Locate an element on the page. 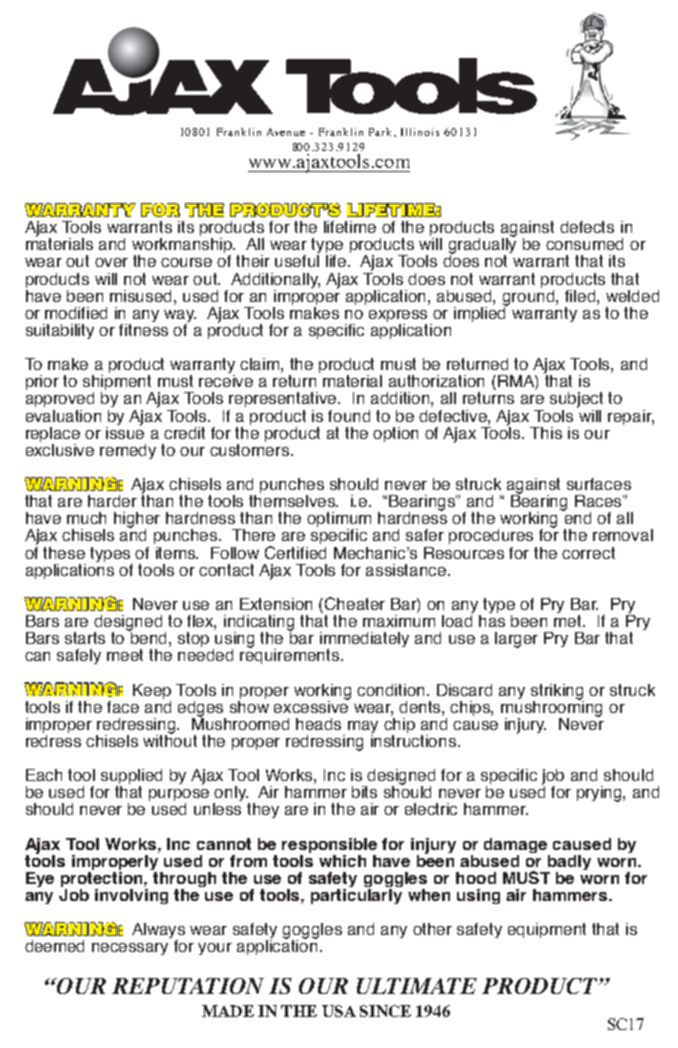  representative is located at coordinates (284, 399).
